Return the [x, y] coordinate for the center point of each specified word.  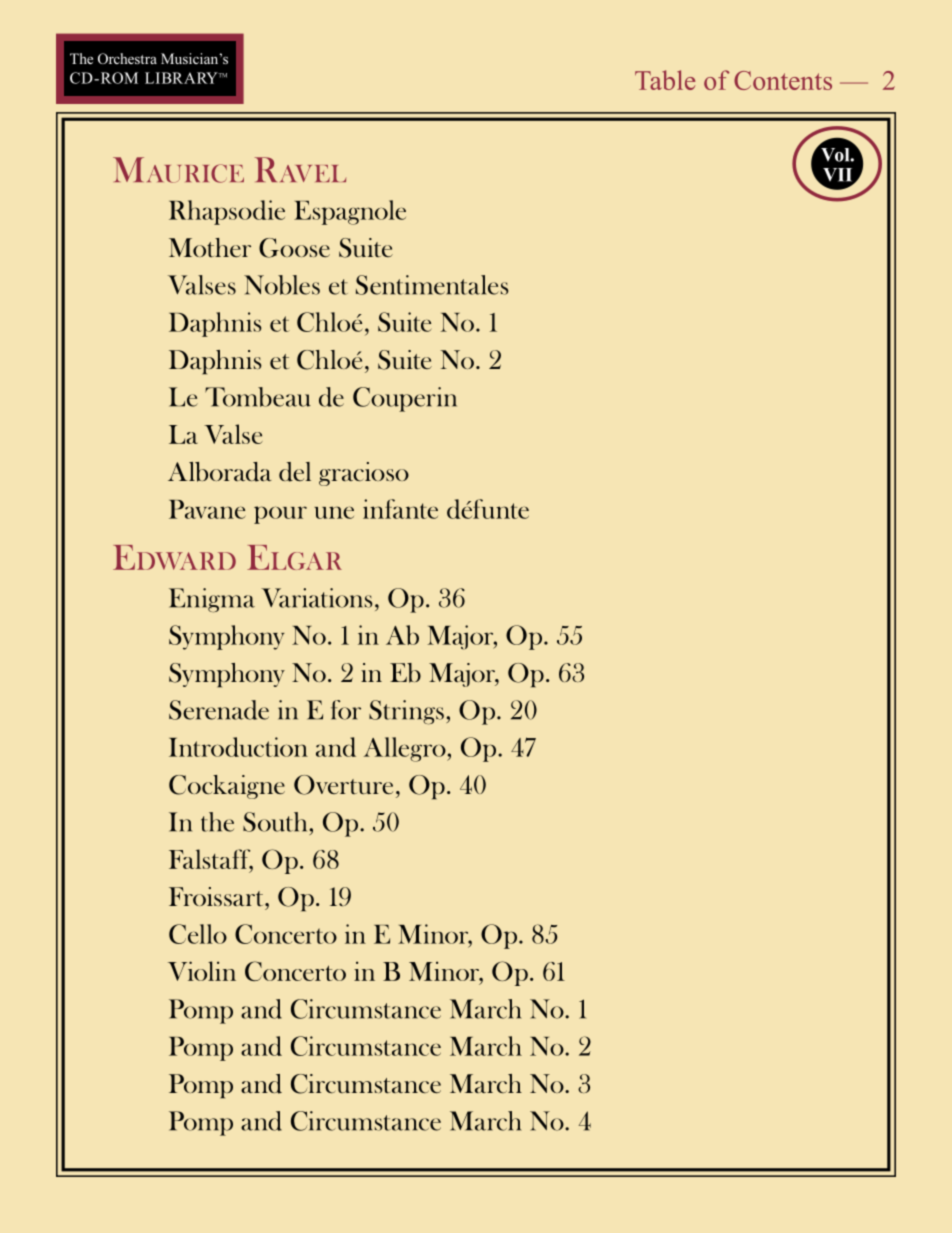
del [295, 472]
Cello [198, 934]
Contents [783, 80]
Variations [316, 598]
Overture [343, 785]
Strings [406, 712]
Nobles [282, 285]
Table [665, 80]
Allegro [406, 749]
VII [839, 176]
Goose [294, 248]
